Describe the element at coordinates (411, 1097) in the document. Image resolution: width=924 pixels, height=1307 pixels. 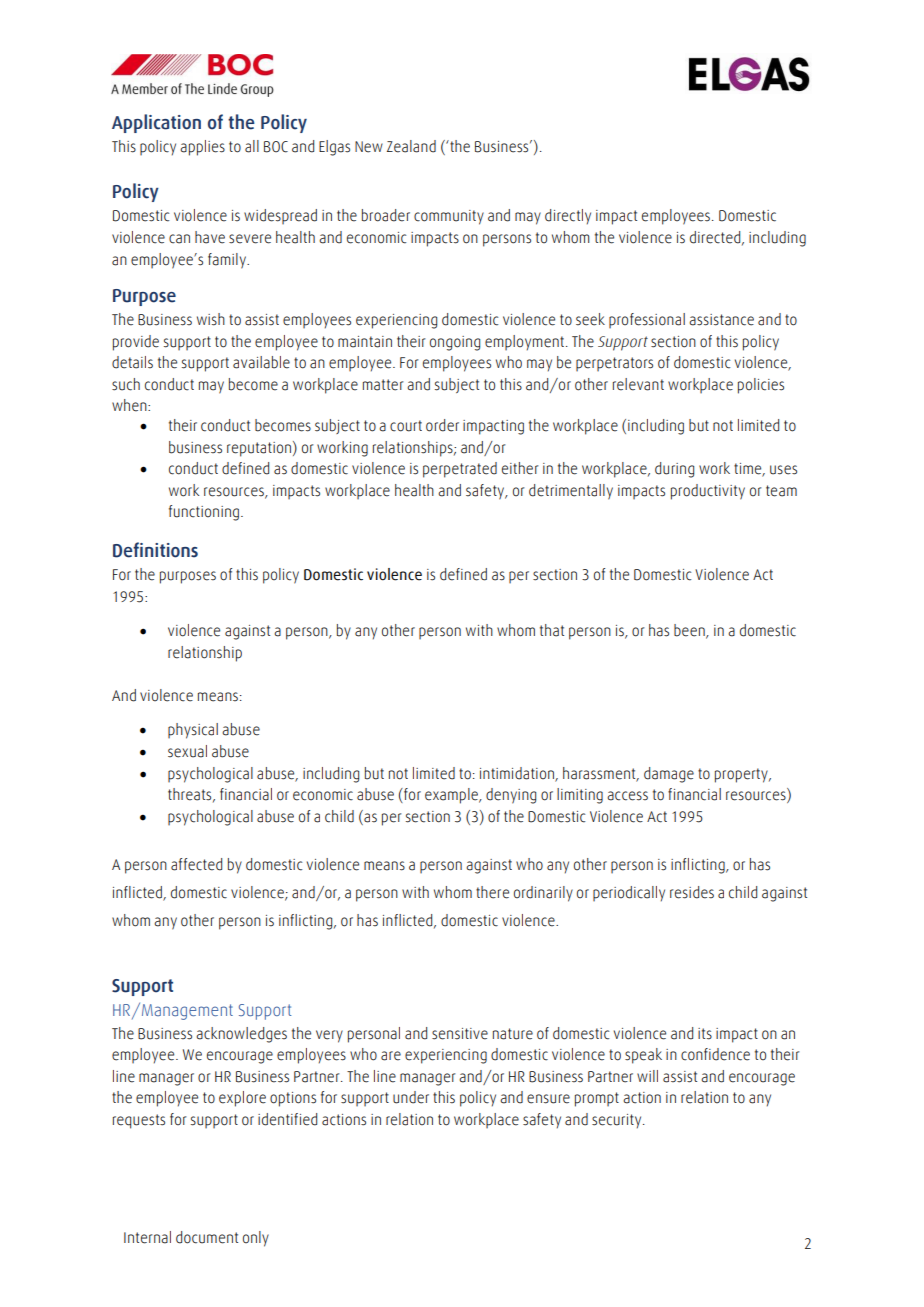
I see `under` at that location.
